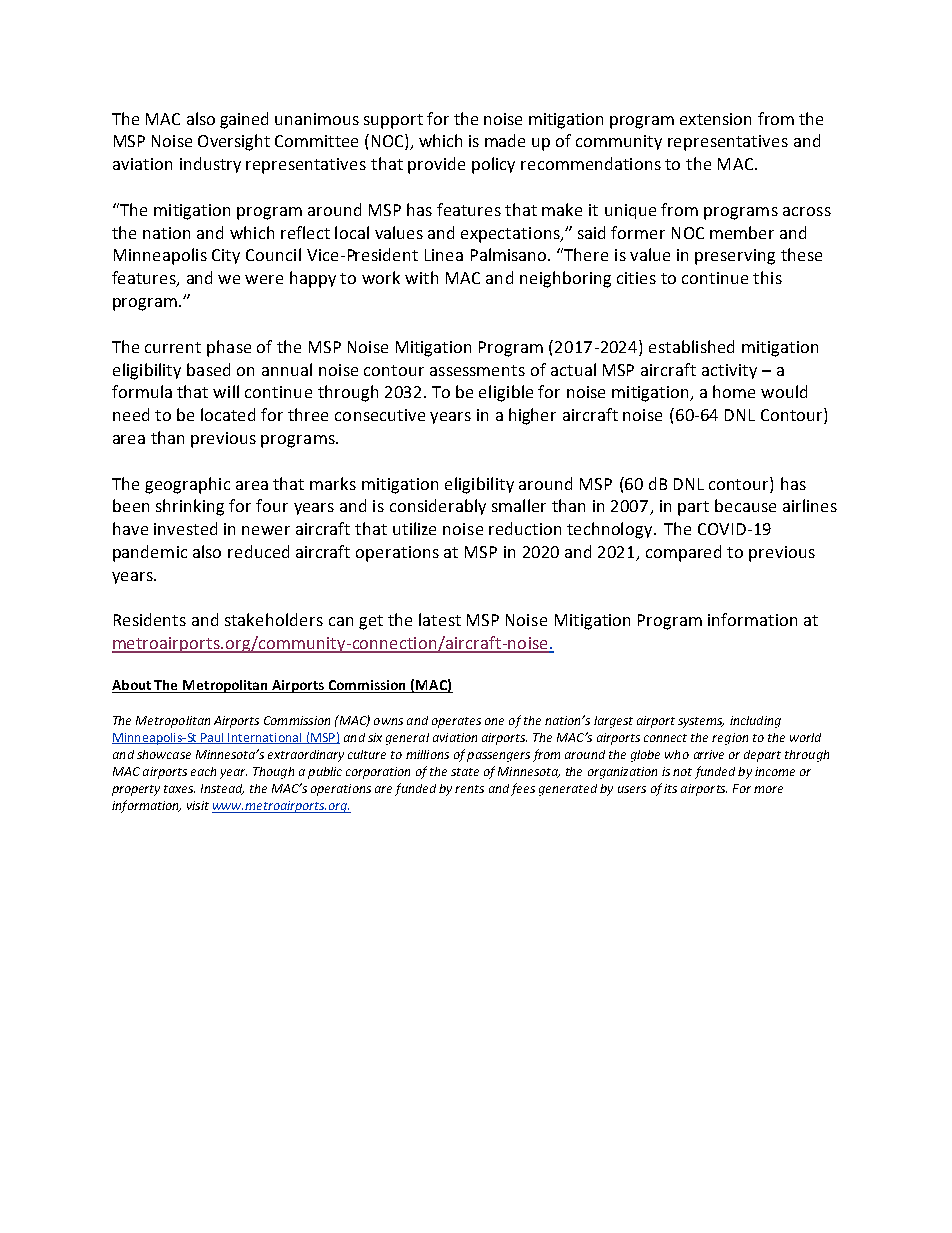 The height and width of the image is (1233, 952). Describe the element at coordinates (234, 142) in the image. I see `Oversight` at that location.
